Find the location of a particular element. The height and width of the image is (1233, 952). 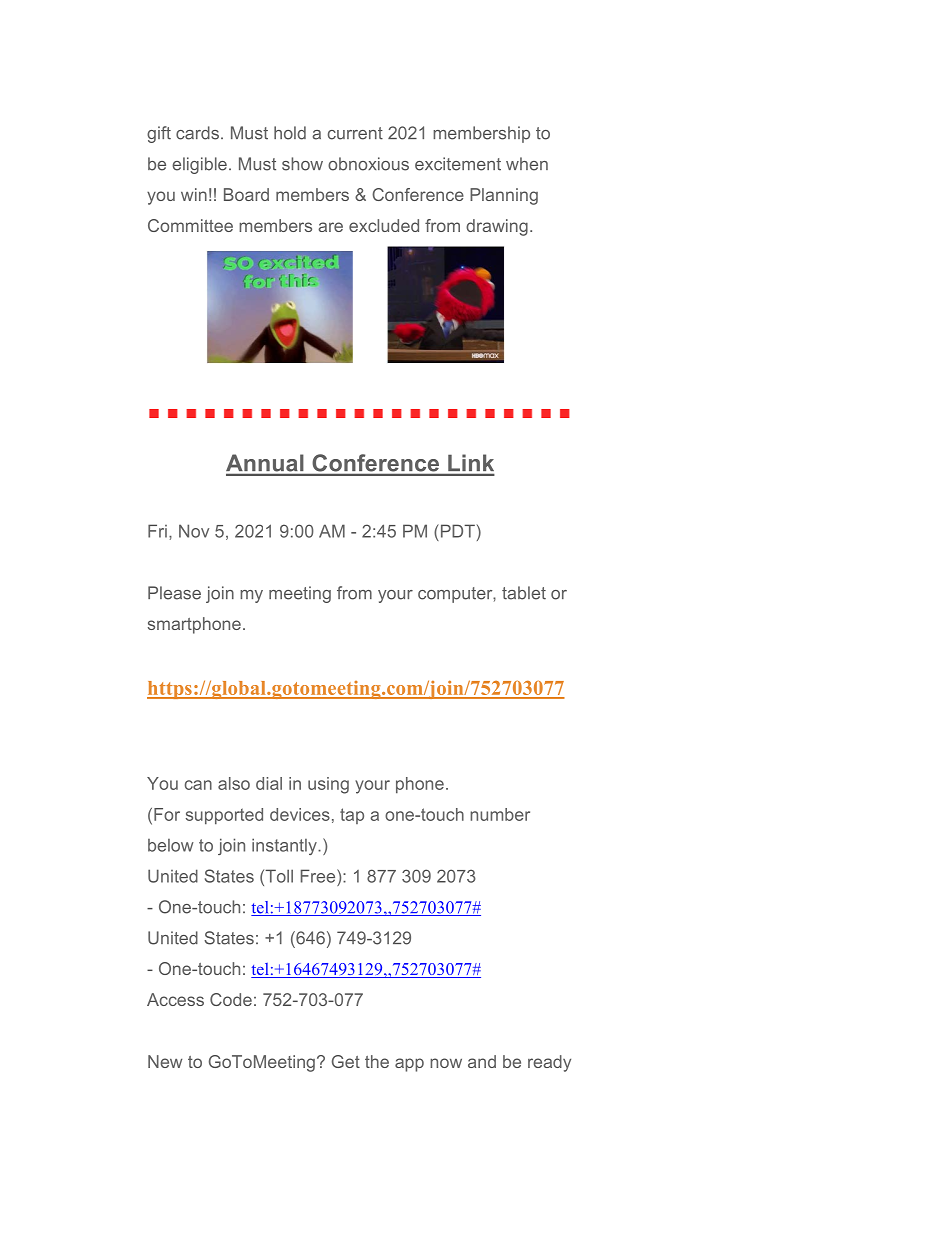

PDT is located at coordinates (456, 531).
